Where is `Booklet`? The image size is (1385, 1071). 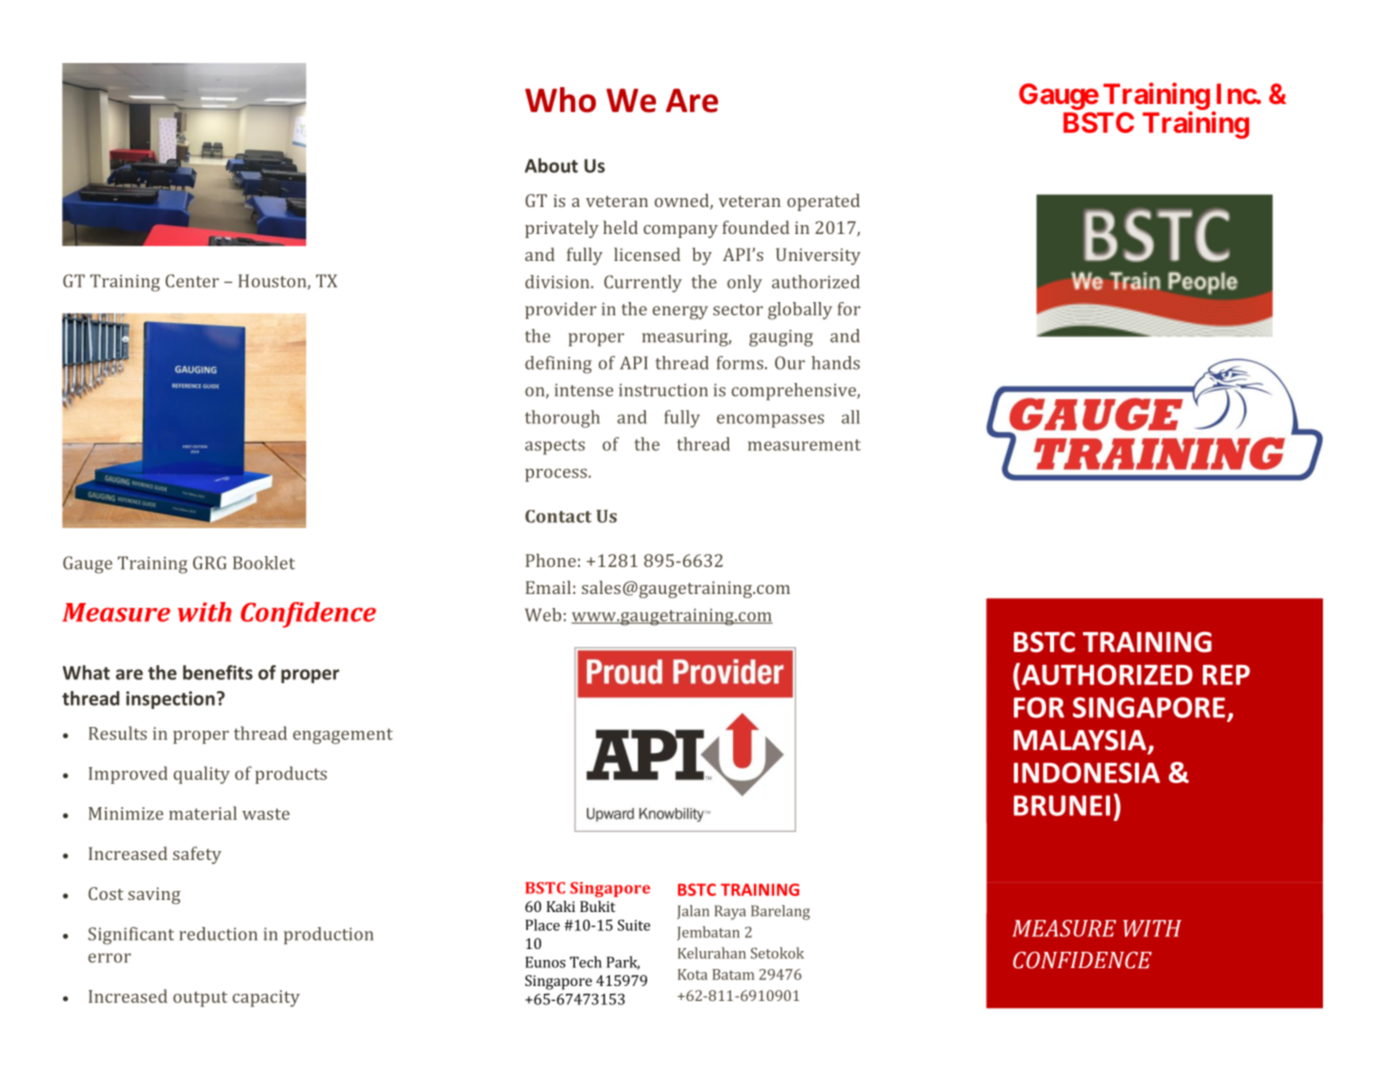
Booklet is located at coordinates (264, 563).
